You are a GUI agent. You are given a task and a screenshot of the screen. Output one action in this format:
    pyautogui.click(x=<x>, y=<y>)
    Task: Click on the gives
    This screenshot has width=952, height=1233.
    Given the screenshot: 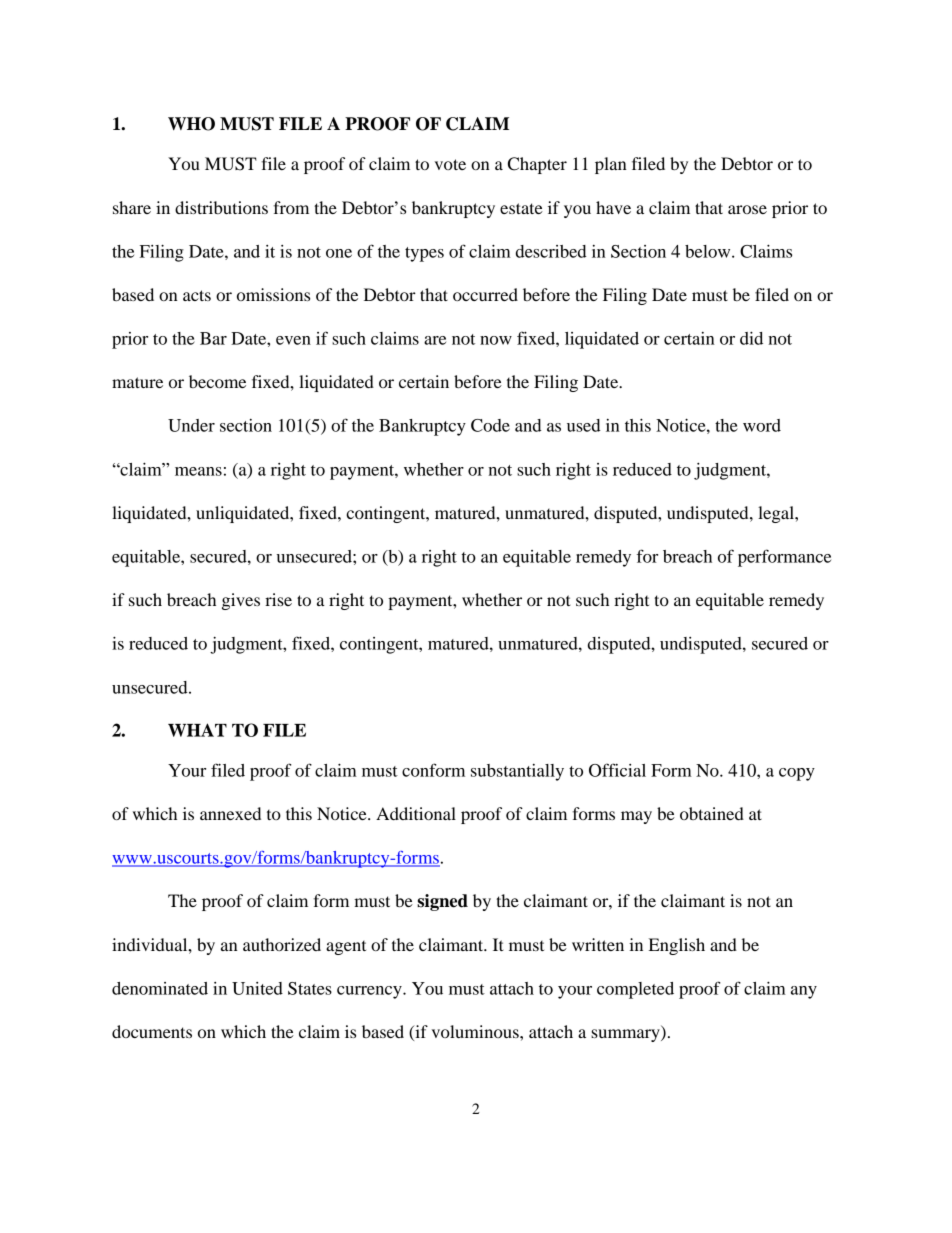 What is the action you would take?
    pyautogui.click(x=241, y=601)
